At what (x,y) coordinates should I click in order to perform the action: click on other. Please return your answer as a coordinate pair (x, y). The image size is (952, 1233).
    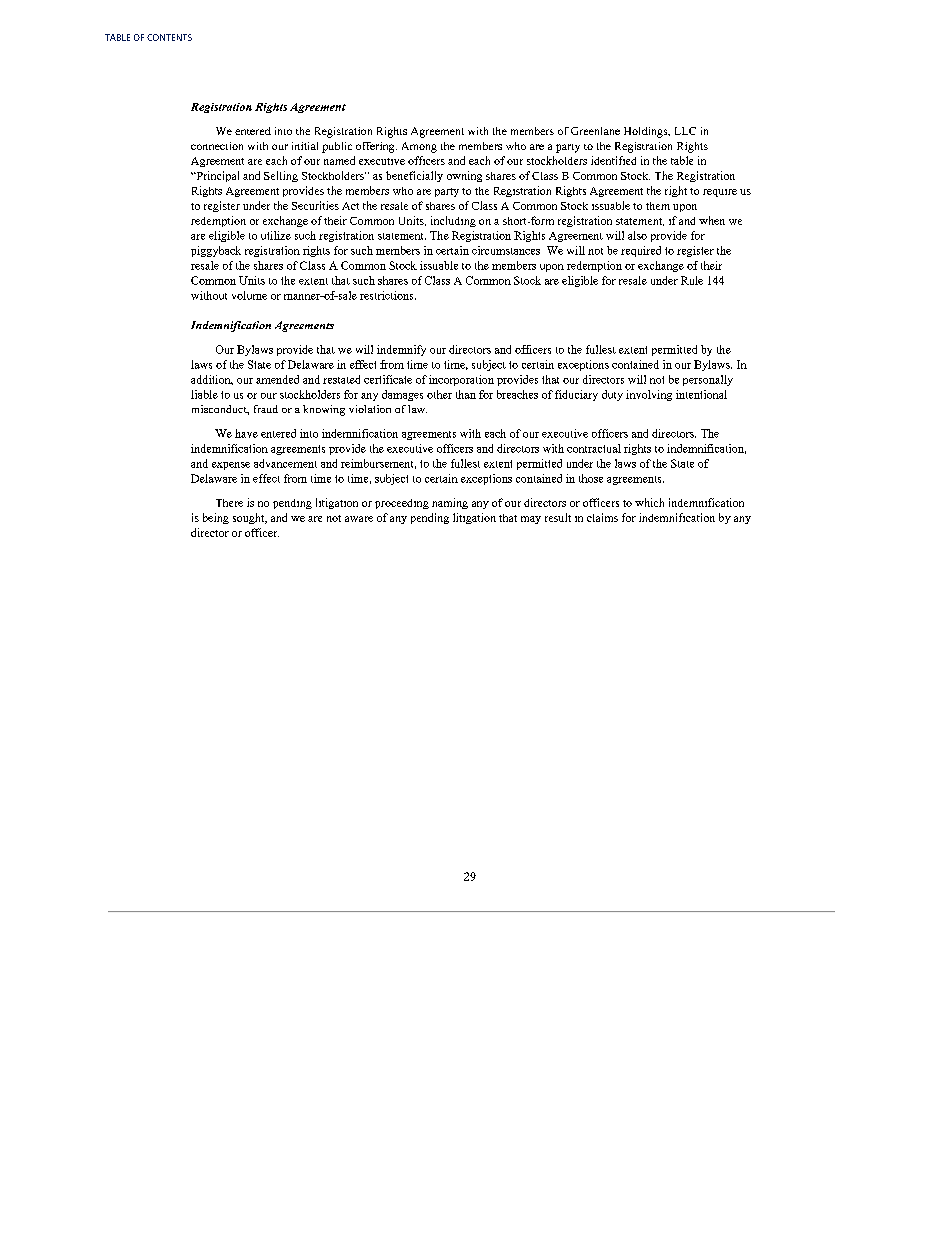
    Looking at the image, I should click on (439, 394).
